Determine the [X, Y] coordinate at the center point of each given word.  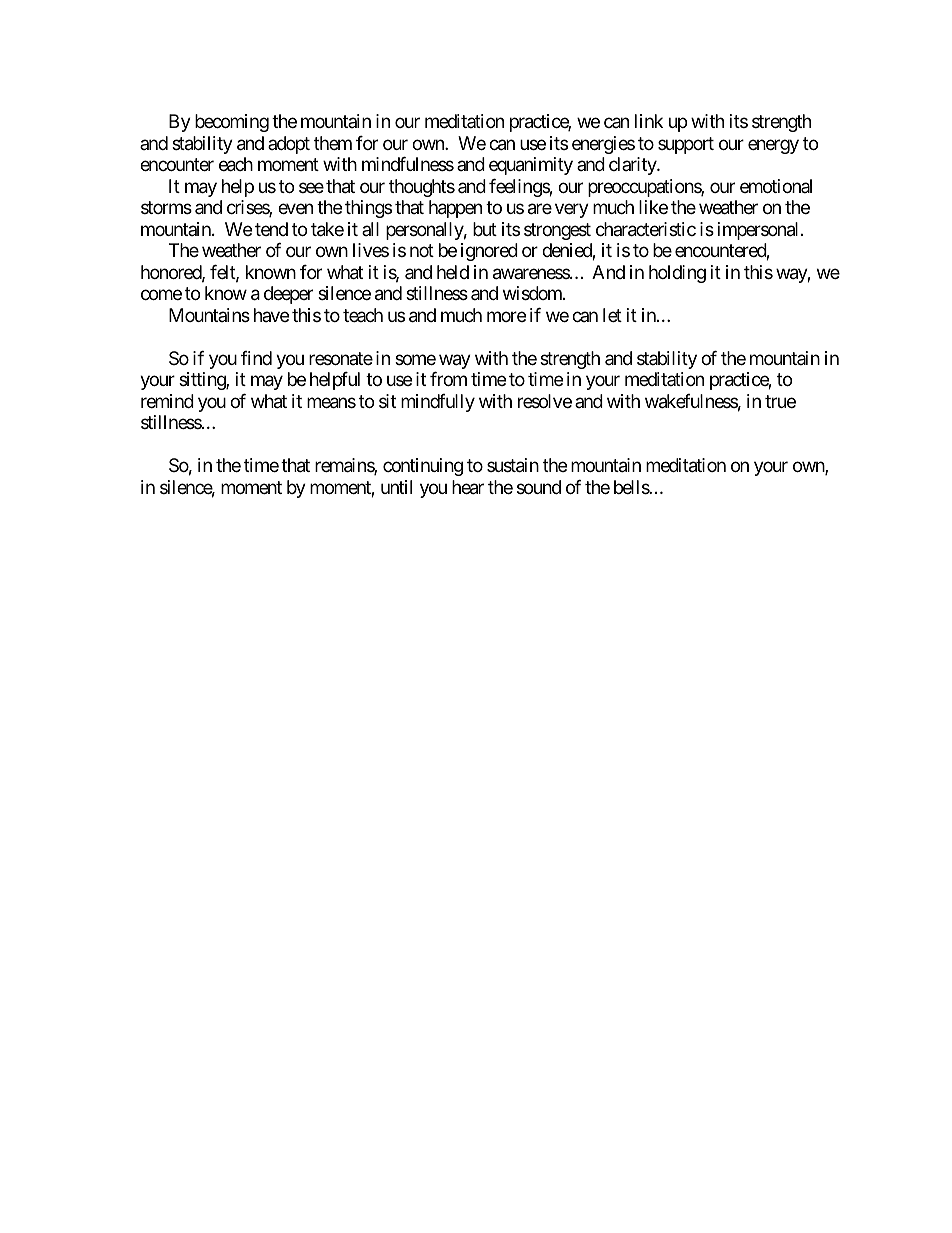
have [271, 315]
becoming [232, 123]
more [506, 316]
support [686, 145]
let [612, 315]
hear [468, 487]
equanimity [531, 166]
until [396, 487]
